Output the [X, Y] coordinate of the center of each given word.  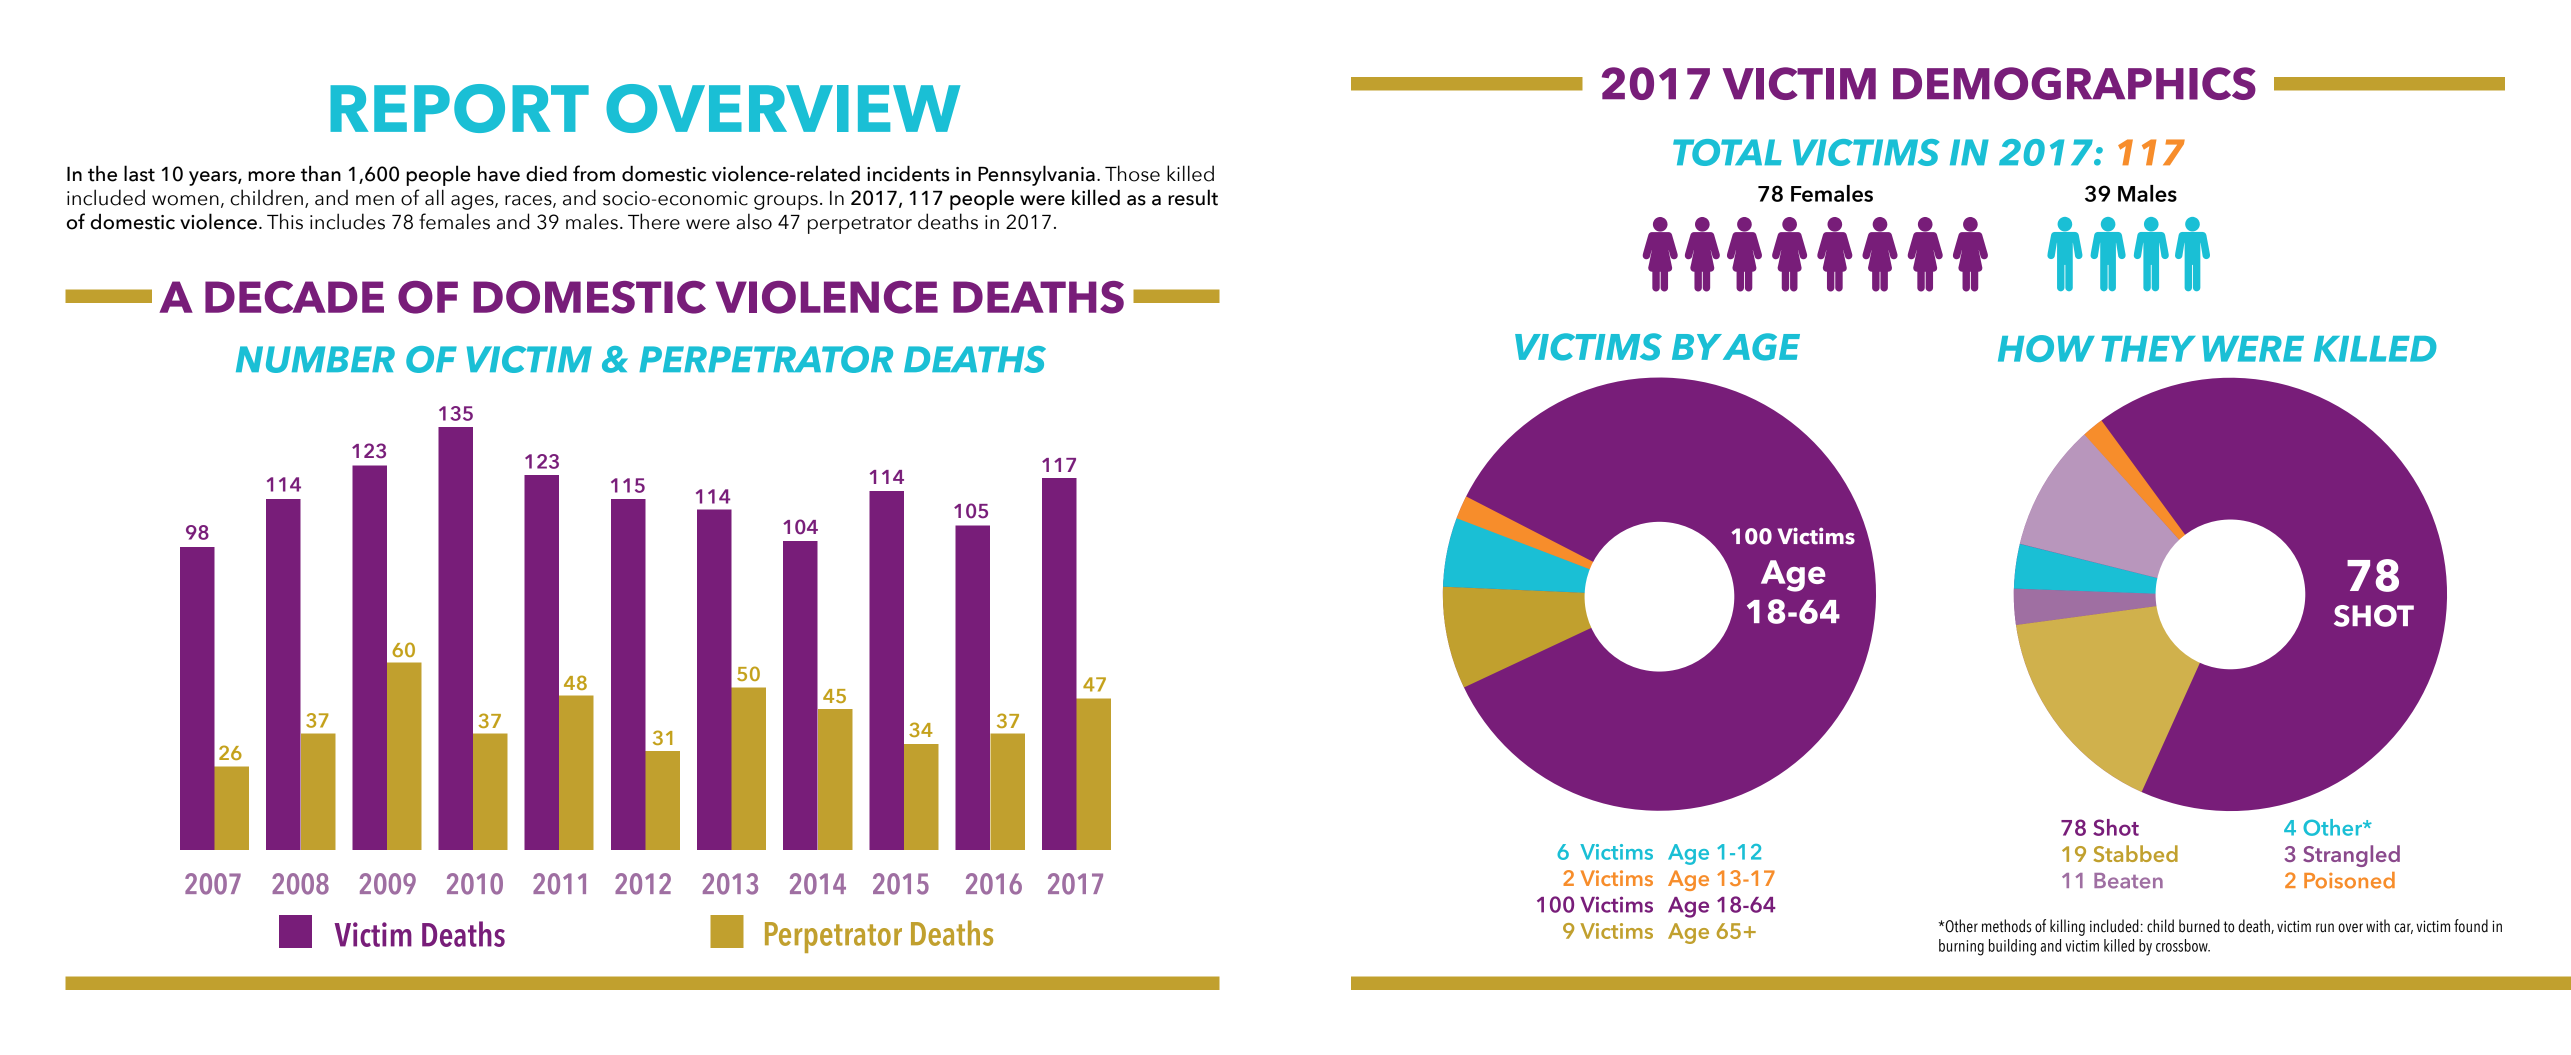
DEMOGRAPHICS [2074, 83]
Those [1132, 173]
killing [2067, 927]
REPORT [459, 108]
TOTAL [1727, 152]
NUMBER [315, 359]
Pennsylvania [1036, 175]
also [754, 221]
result [1193, 197]
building [2012, 947]
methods [2006, 926]
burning [1961, 947]
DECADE [294, 297]
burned [2199, 926]
